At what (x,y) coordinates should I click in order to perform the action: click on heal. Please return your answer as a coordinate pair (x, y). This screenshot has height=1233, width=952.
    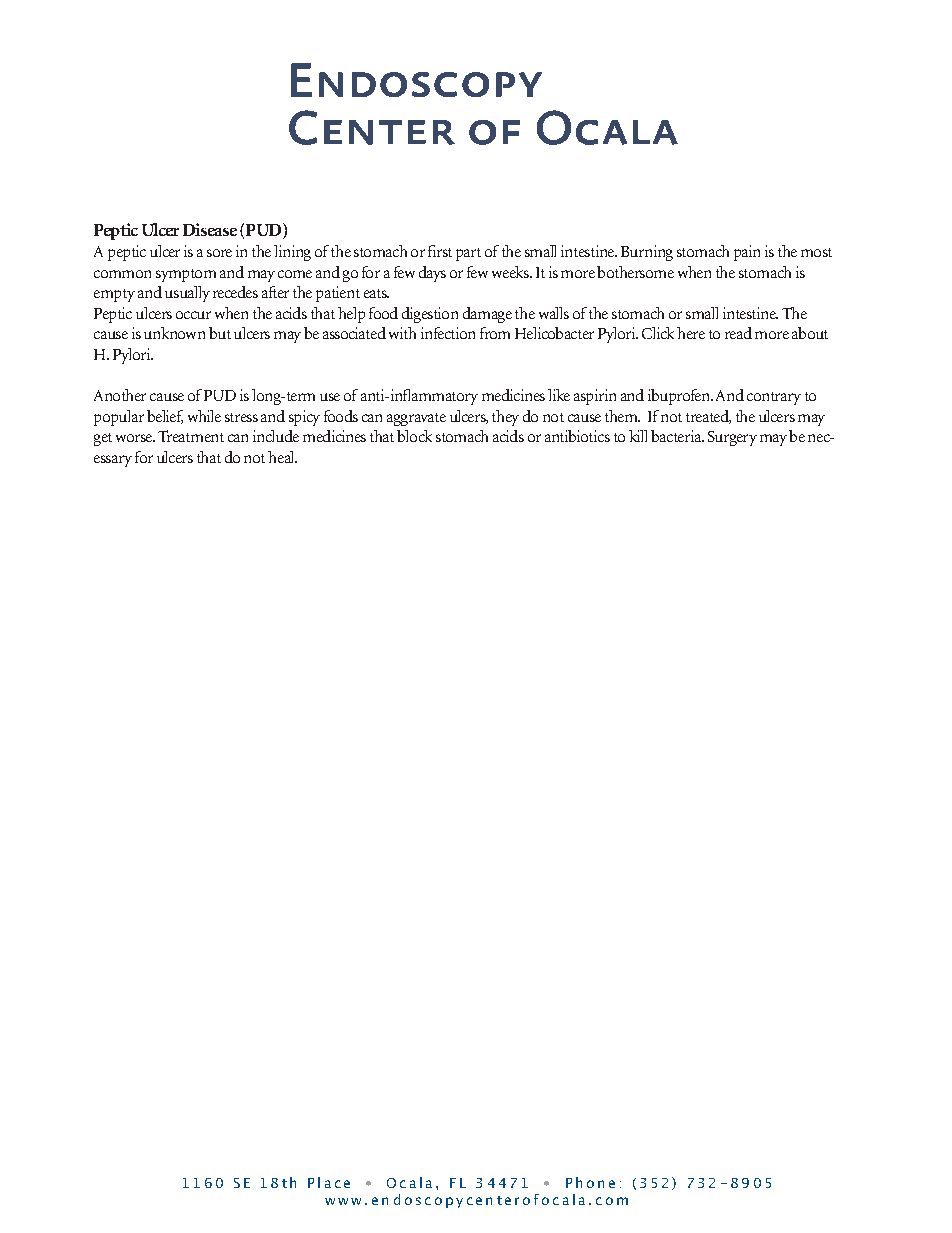
    Looking at the image, I should click on (282, 457).
